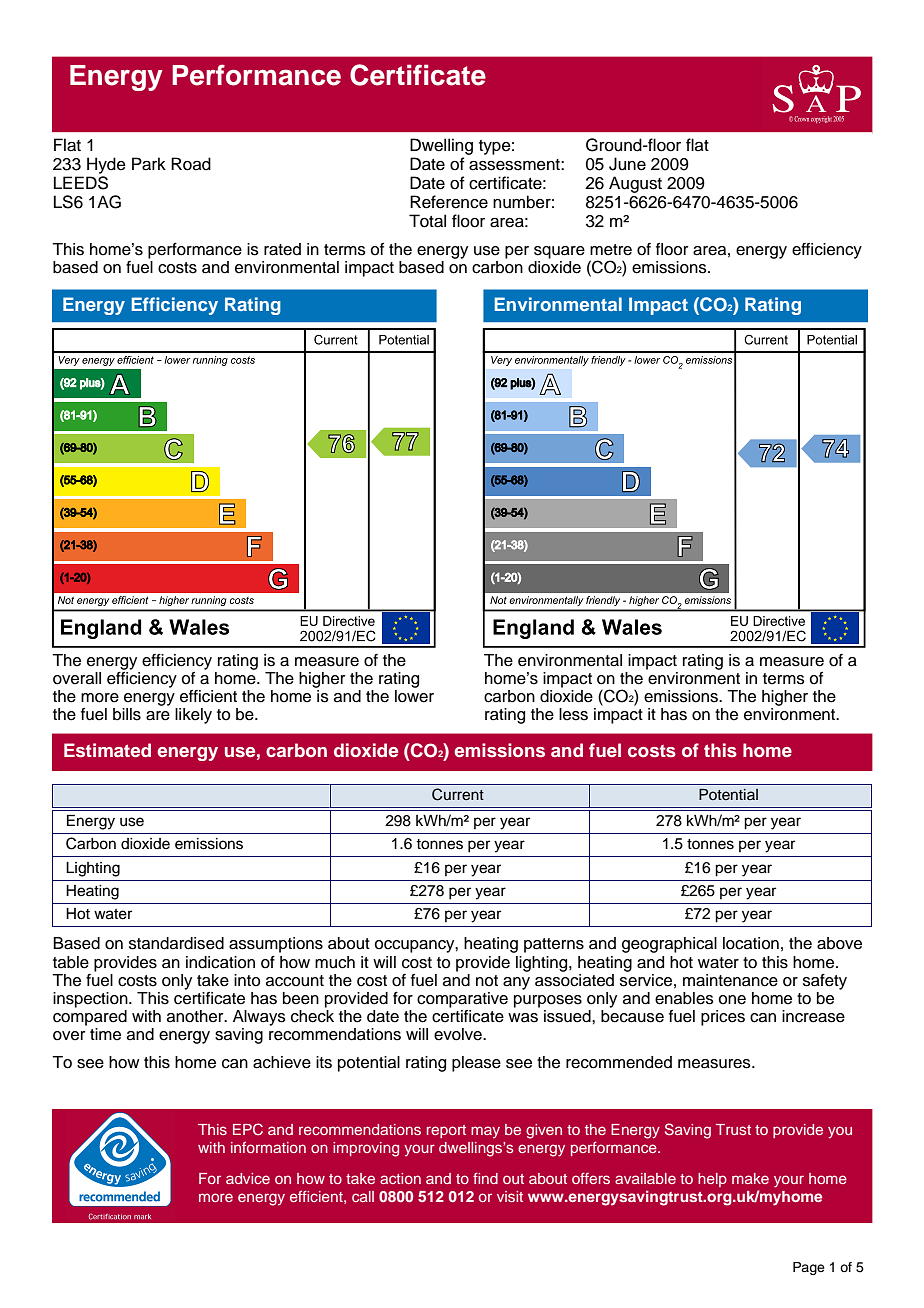 The image size is (924, 1308). Describe the element at coordinates (573, 714) in the page. I see `less` at that location.
